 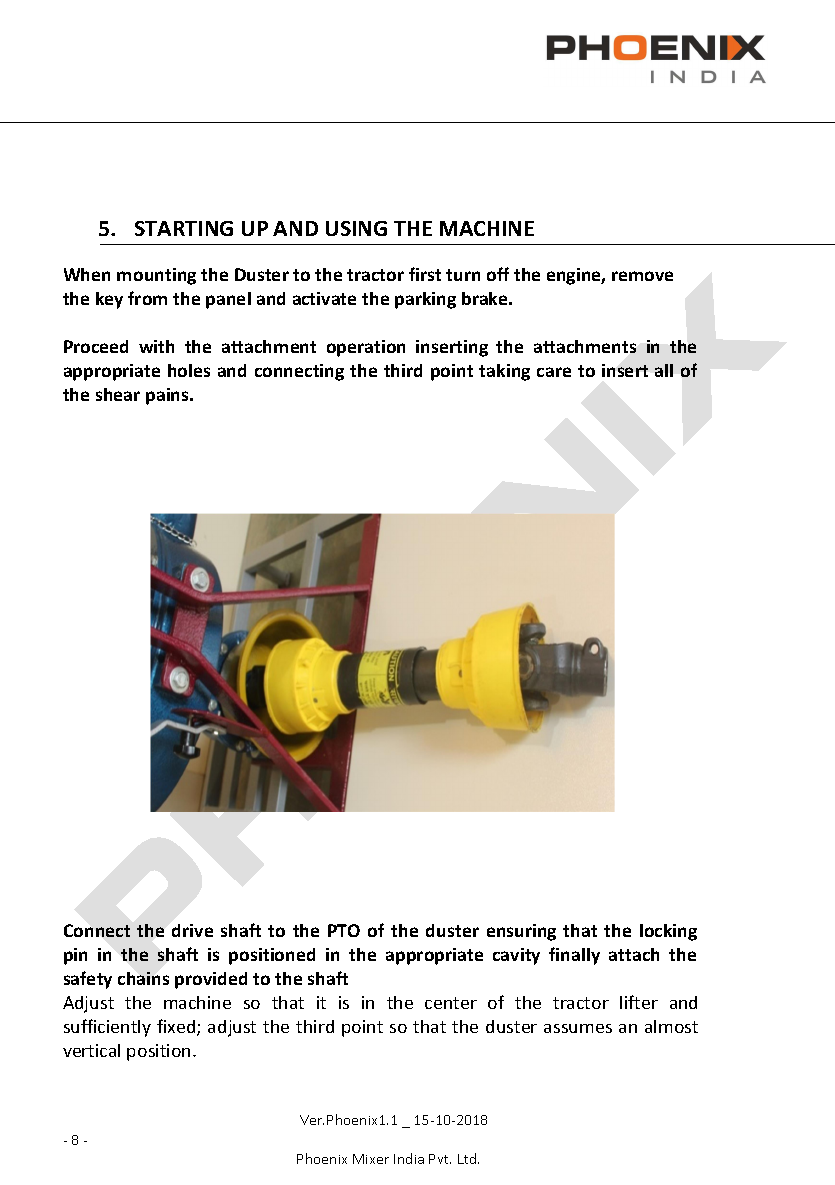 What do you see at coordinates (371, 1159) in the screenshot?
I see `Mixer` at bounding box center [371, 1159].
